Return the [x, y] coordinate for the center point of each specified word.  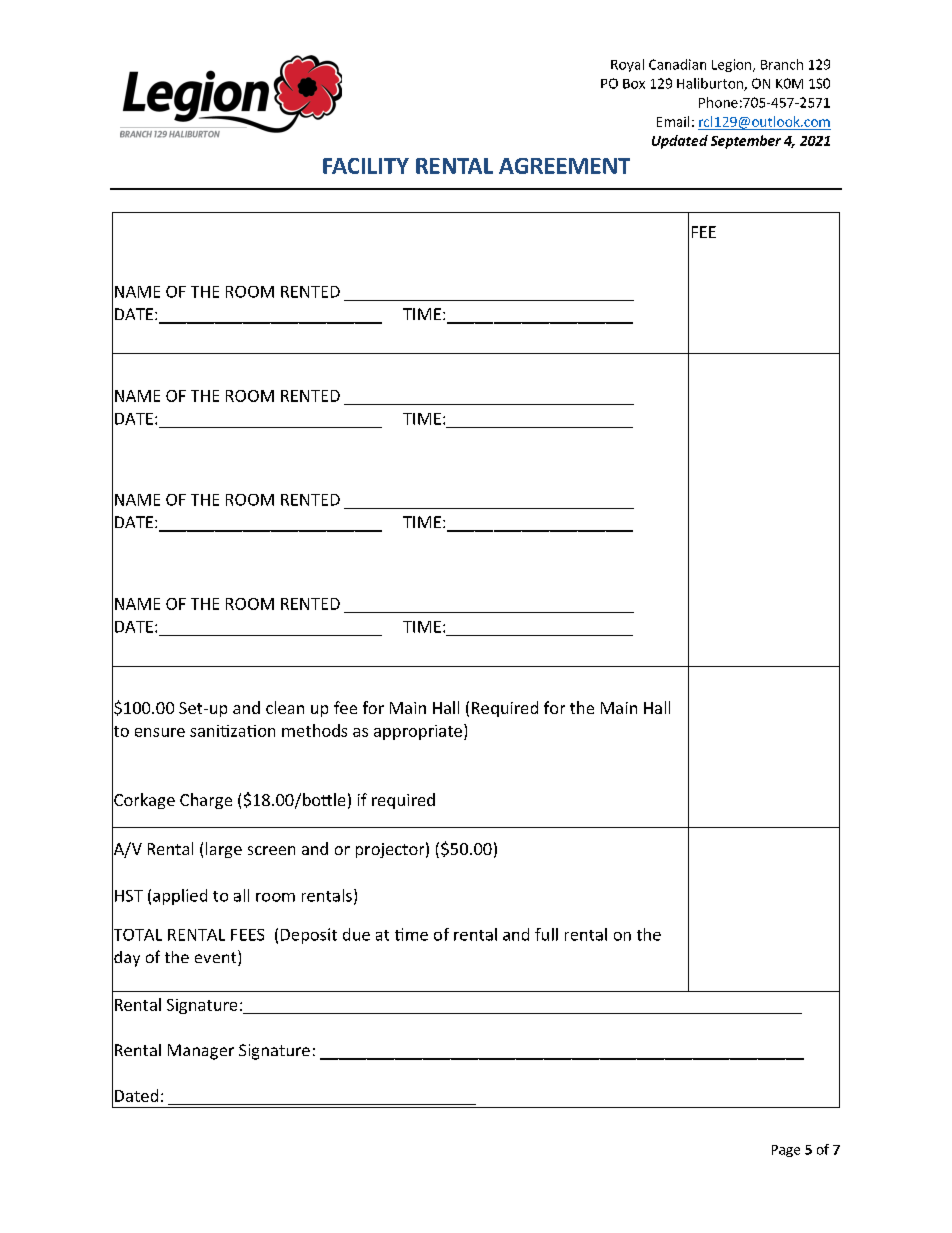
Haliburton [711, 84]
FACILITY [366, 166]
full [546, 934]
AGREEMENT [564, 166]
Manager [201, 1052]
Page [786, 1151]
